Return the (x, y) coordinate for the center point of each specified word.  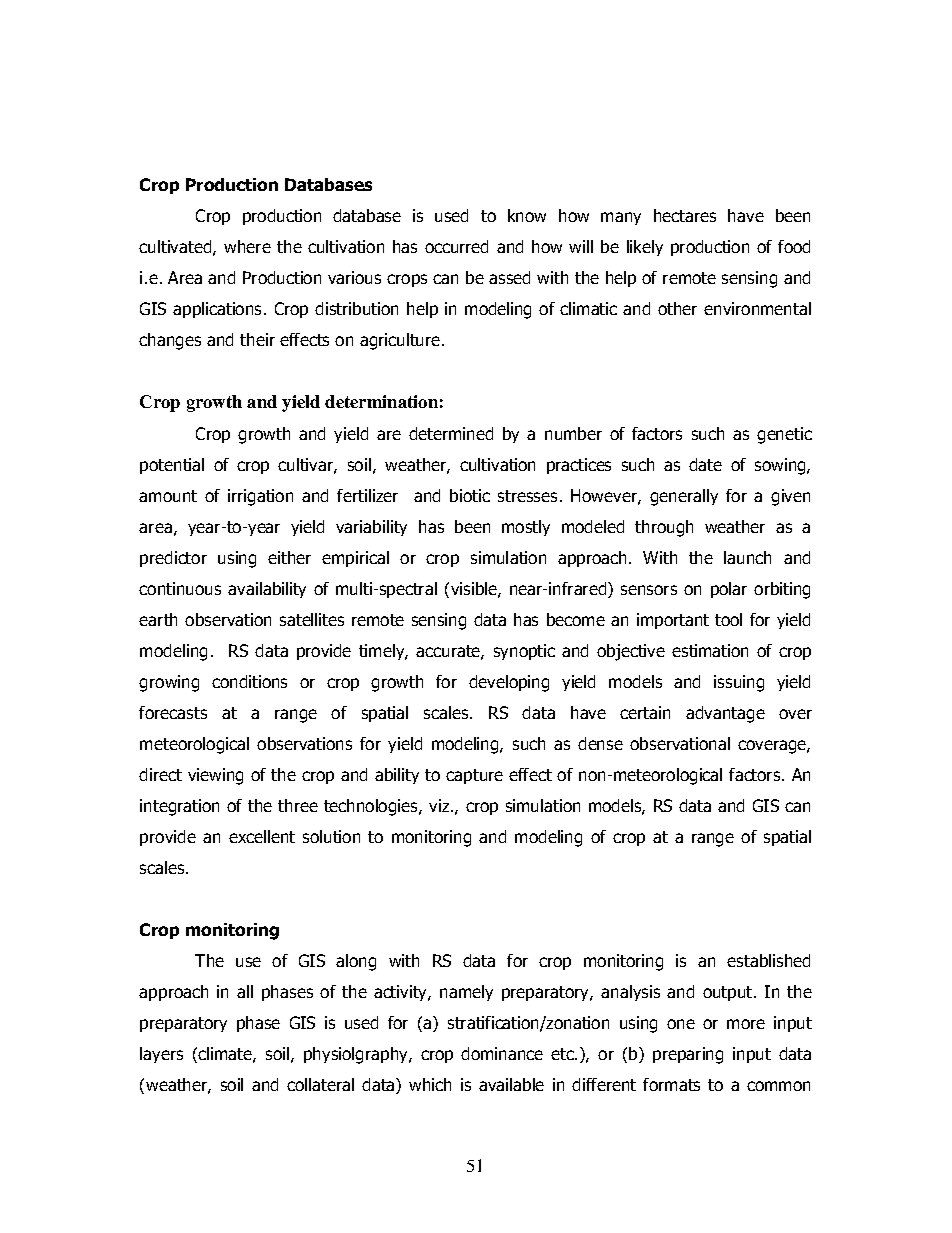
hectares (685, 215)
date (705, 464)
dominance (502, 1053)
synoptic (524, 652)
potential (172, 466)
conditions (249, 681)
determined (451, 433)
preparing (688, 1055)
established (768, 960)
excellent (262, 836)
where (247, 246)
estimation (710, 650)
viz (440, 805)
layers (161, 1055)
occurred (456, 246)
